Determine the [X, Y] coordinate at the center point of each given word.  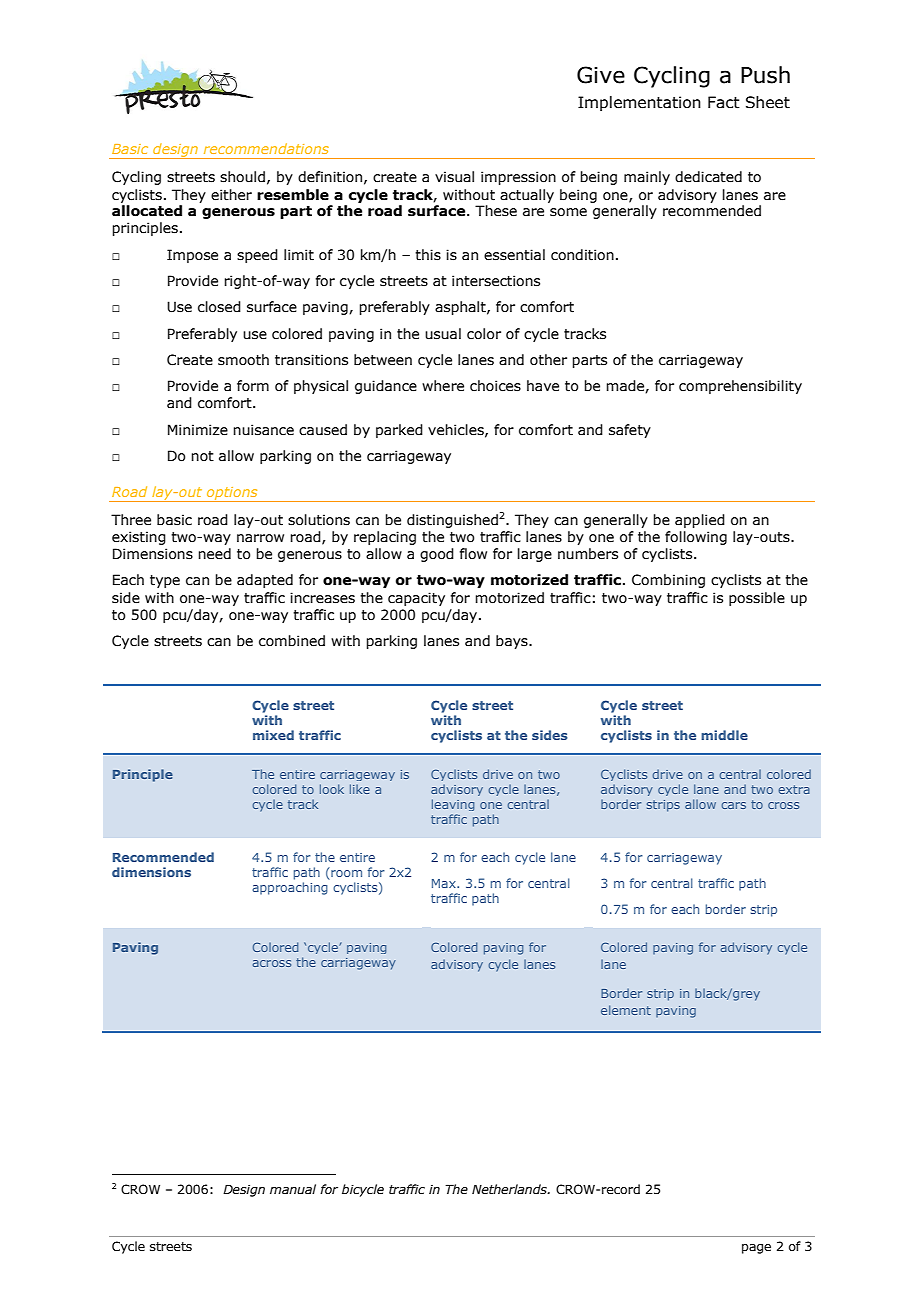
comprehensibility [740, 387]
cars [733, 805]
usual [443, 334]
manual [293, 1189]
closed [219, 307]
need [214, 554]
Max [445, 883]
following [696, 538]
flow [473, 554]
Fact [724, 102]
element [626, 1010]
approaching [290, 888]
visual [454, 177]
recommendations [266, 148]
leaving [453, 805]
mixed [273, 735]
